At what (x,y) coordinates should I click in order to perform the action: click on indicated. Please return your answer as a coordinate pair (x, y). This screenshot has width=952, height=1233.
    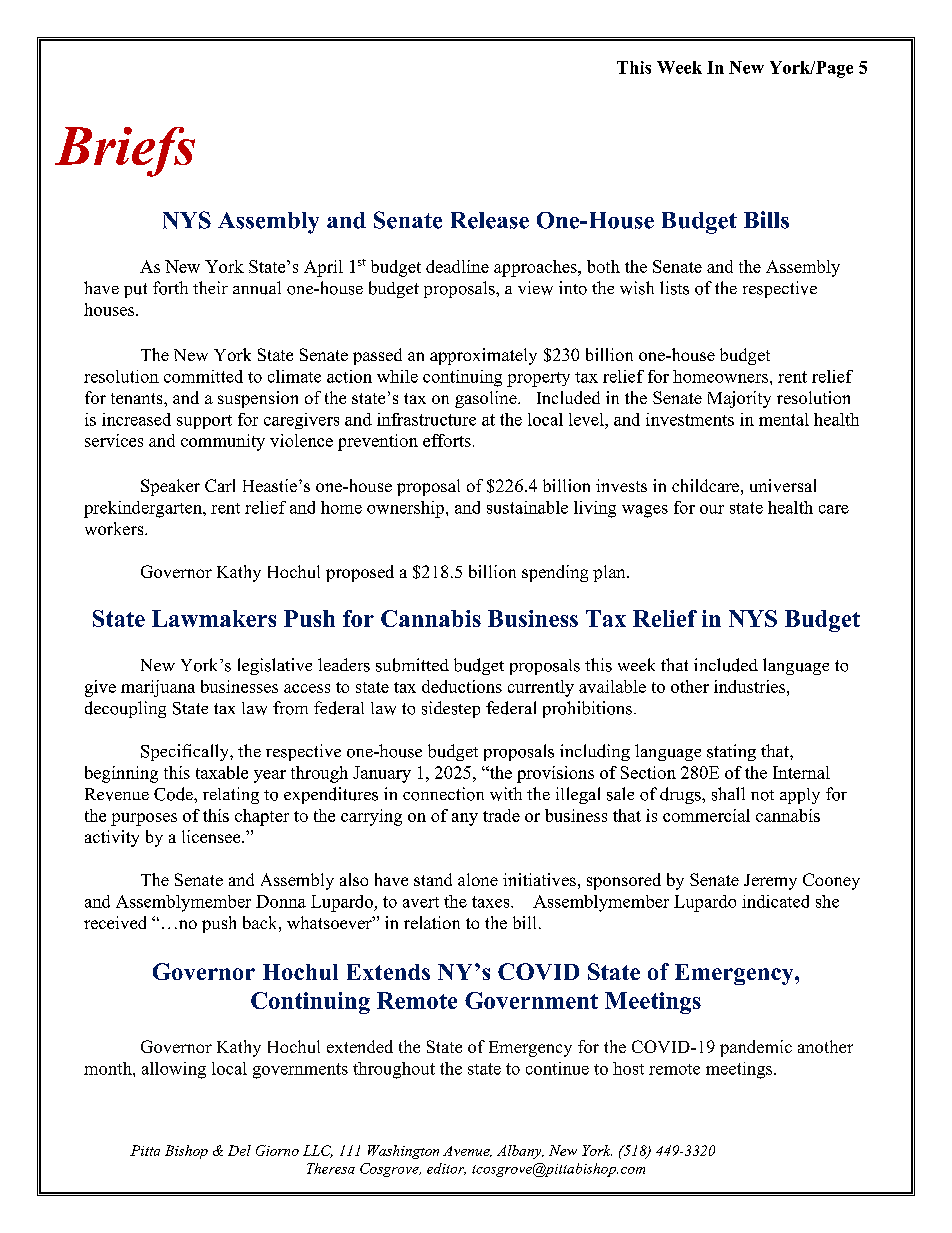
    Looking at the image, I should click on (775, 901).
